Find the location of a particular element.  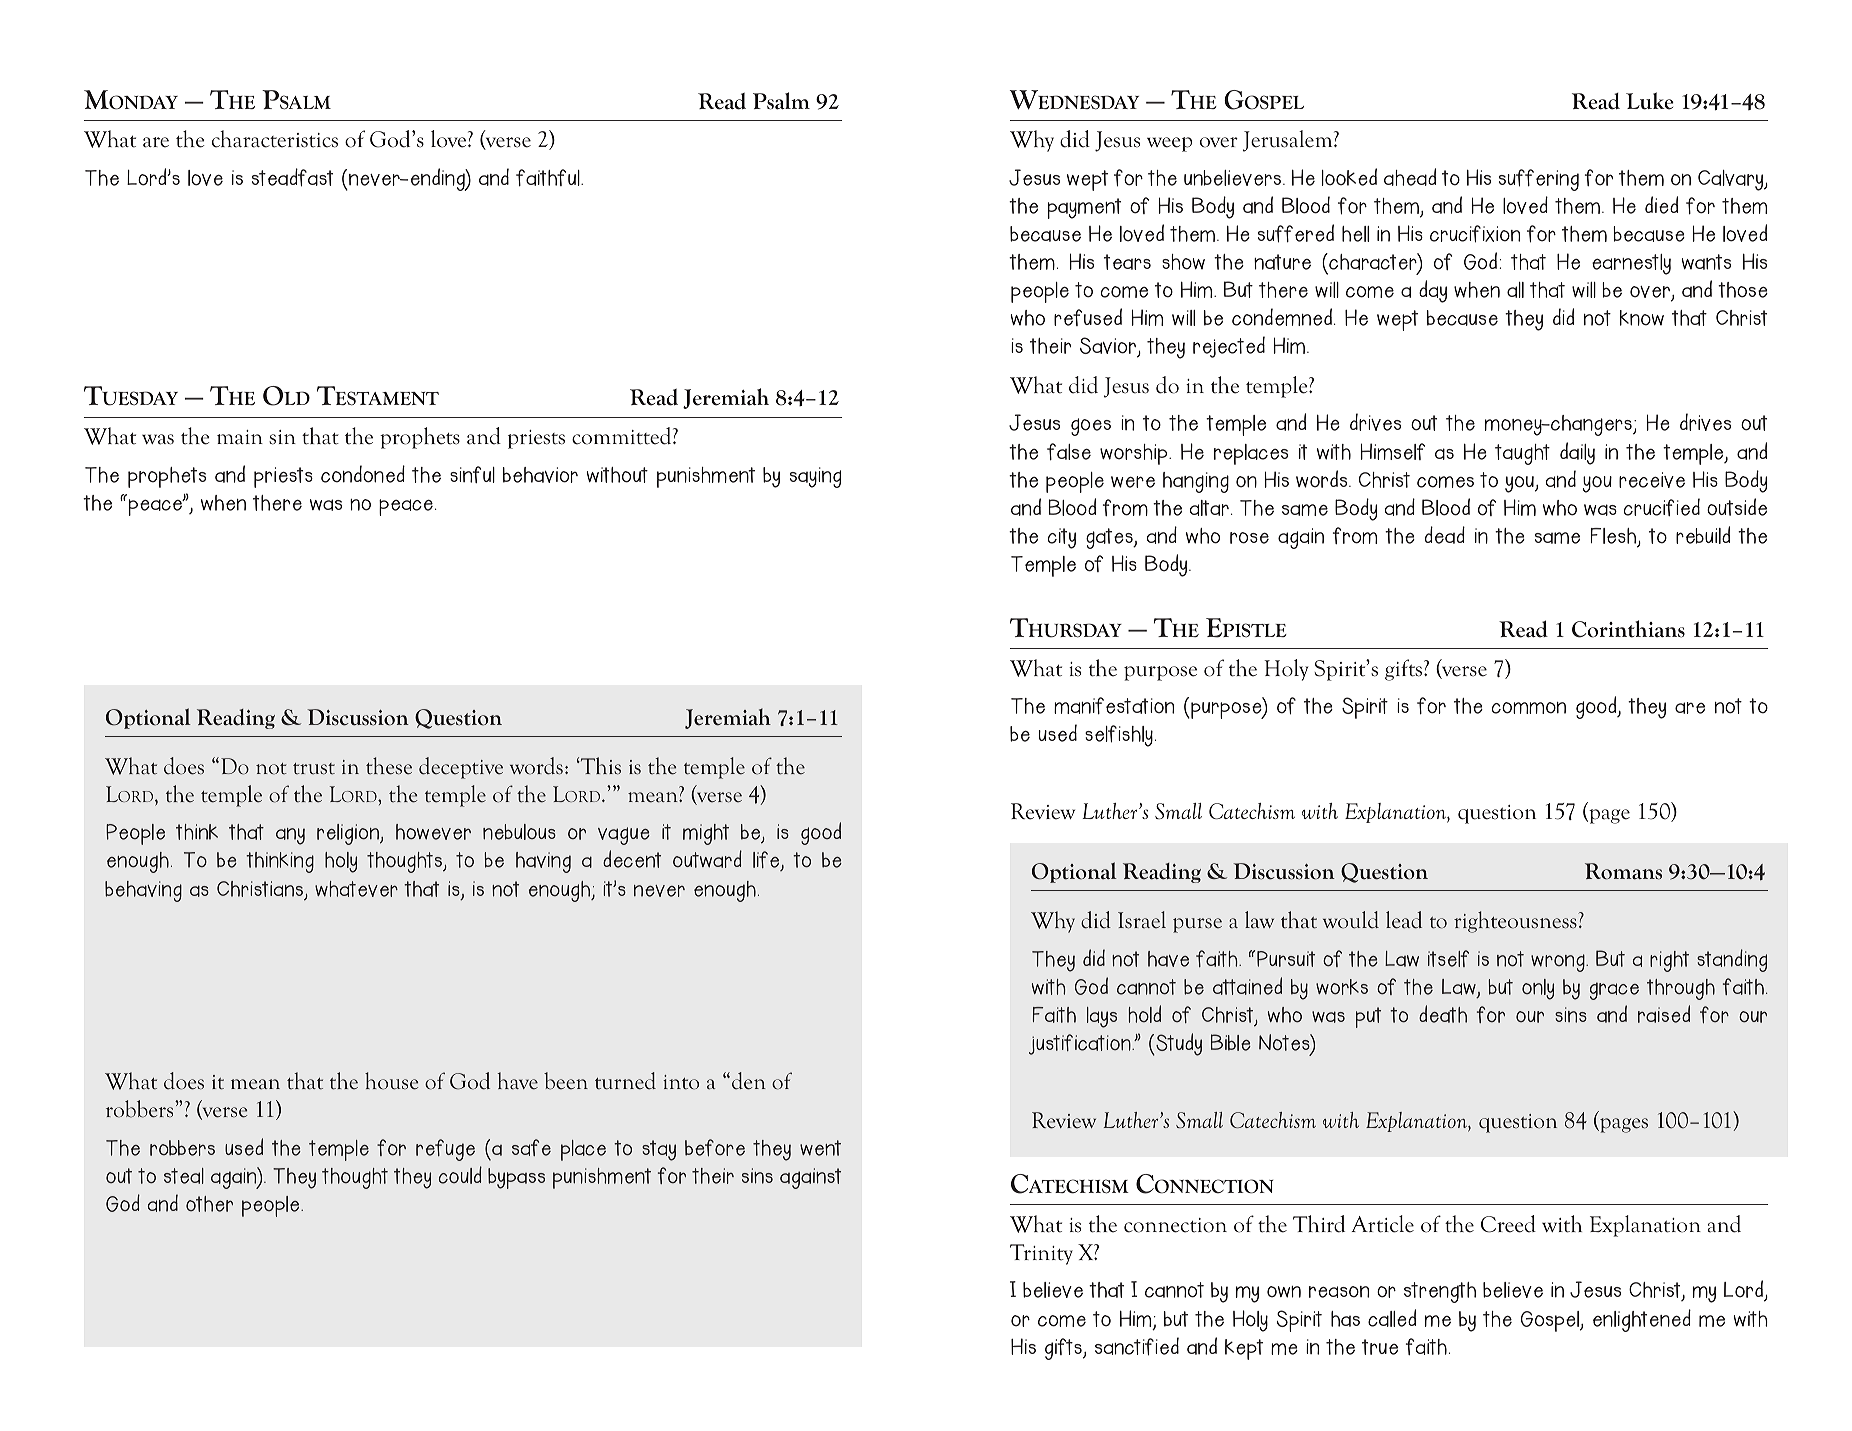

steadfast is located at coordinates (292, 177).
